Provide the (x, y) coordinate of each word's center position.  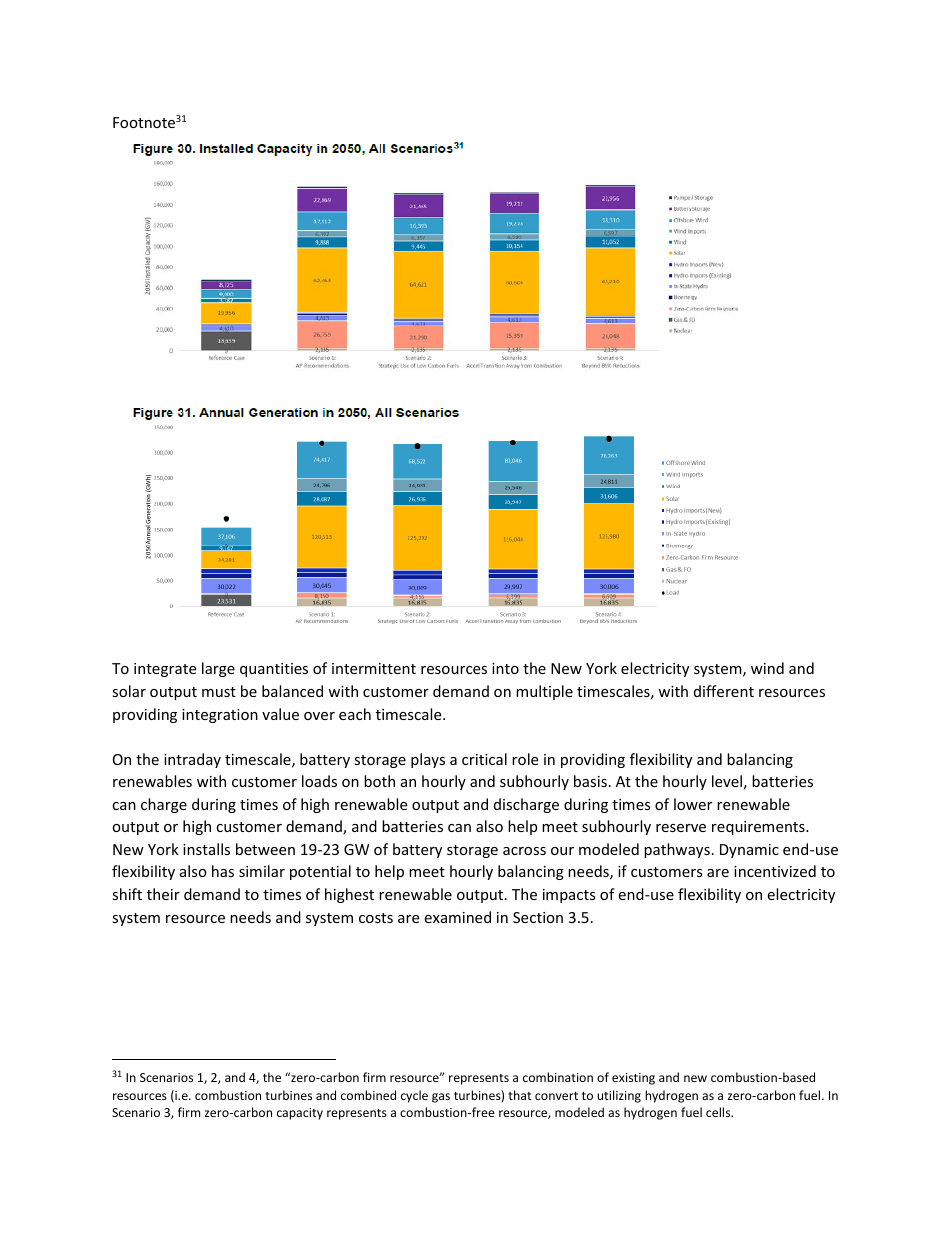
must (219, 692)
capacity (300, 1114)
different (724, 691)
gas (441, 1098)
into (505, 668)
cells (719, 1112)
